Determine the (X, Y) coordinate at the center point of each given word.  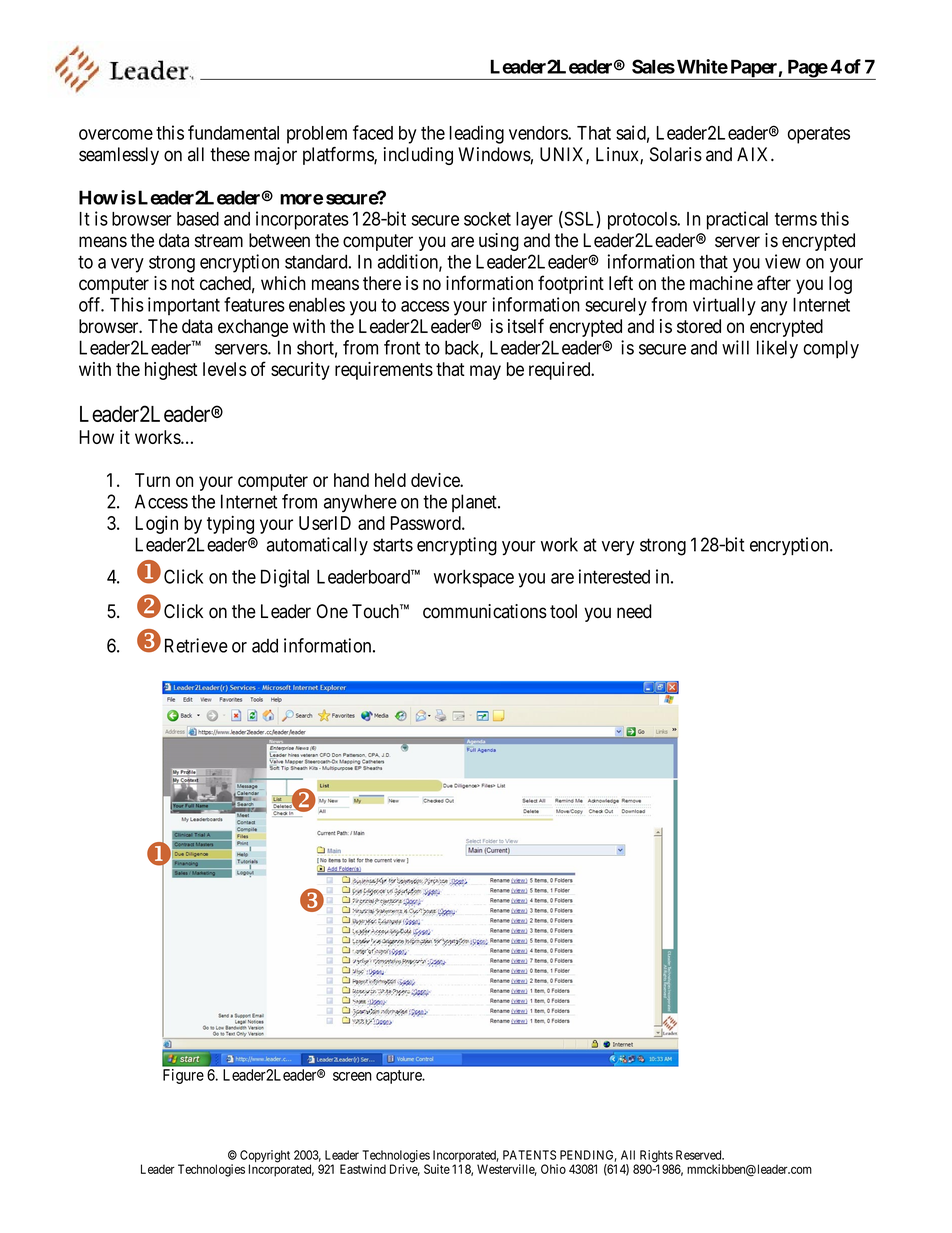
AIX (754, 154)
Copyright (265, 1157)
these (230, 154)
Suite (437, 1169)
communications (485, 611)
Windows (494, 154)
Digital (285, 578)
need (634, 611)
